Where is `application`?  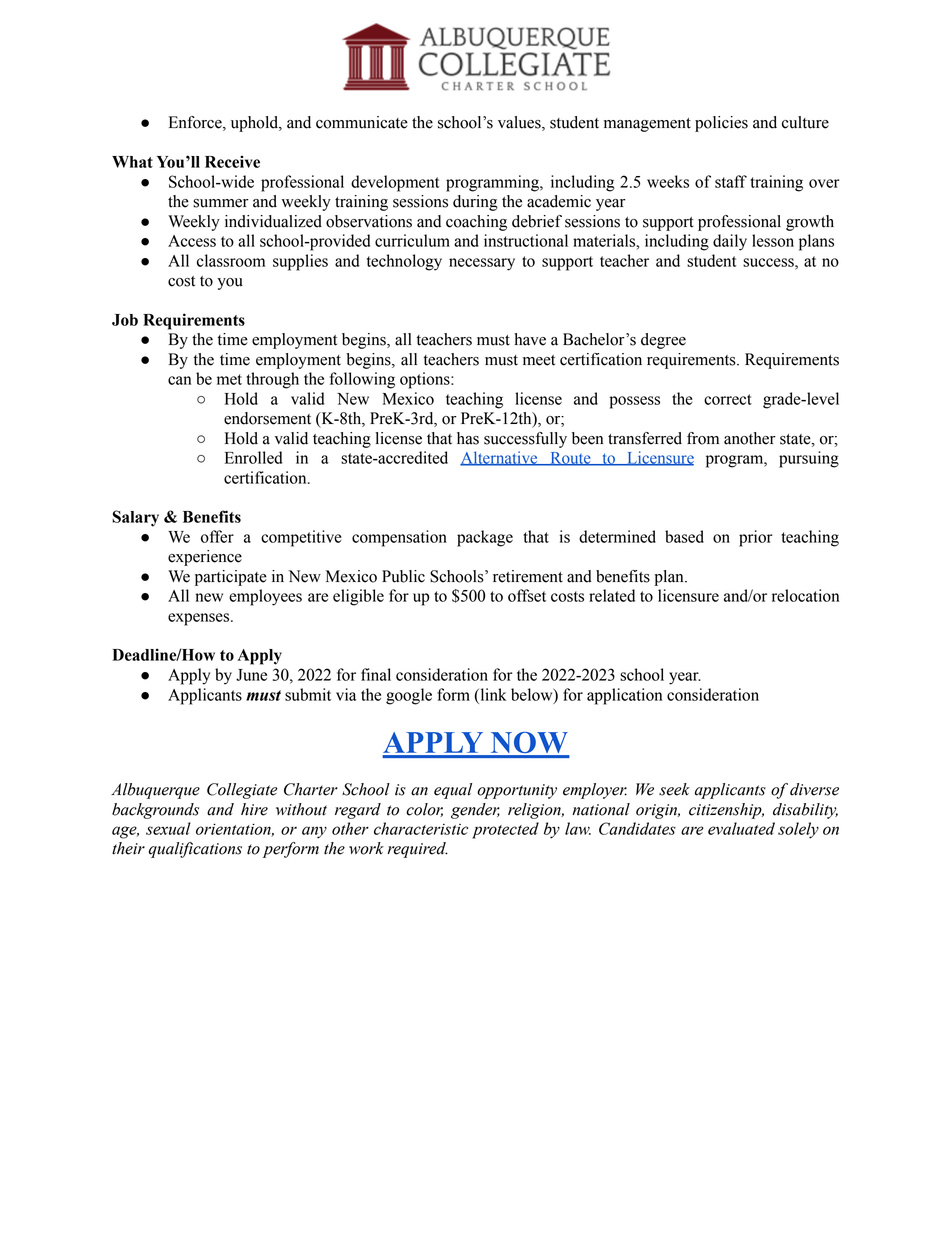 application is located at coordinates (624, 696).
